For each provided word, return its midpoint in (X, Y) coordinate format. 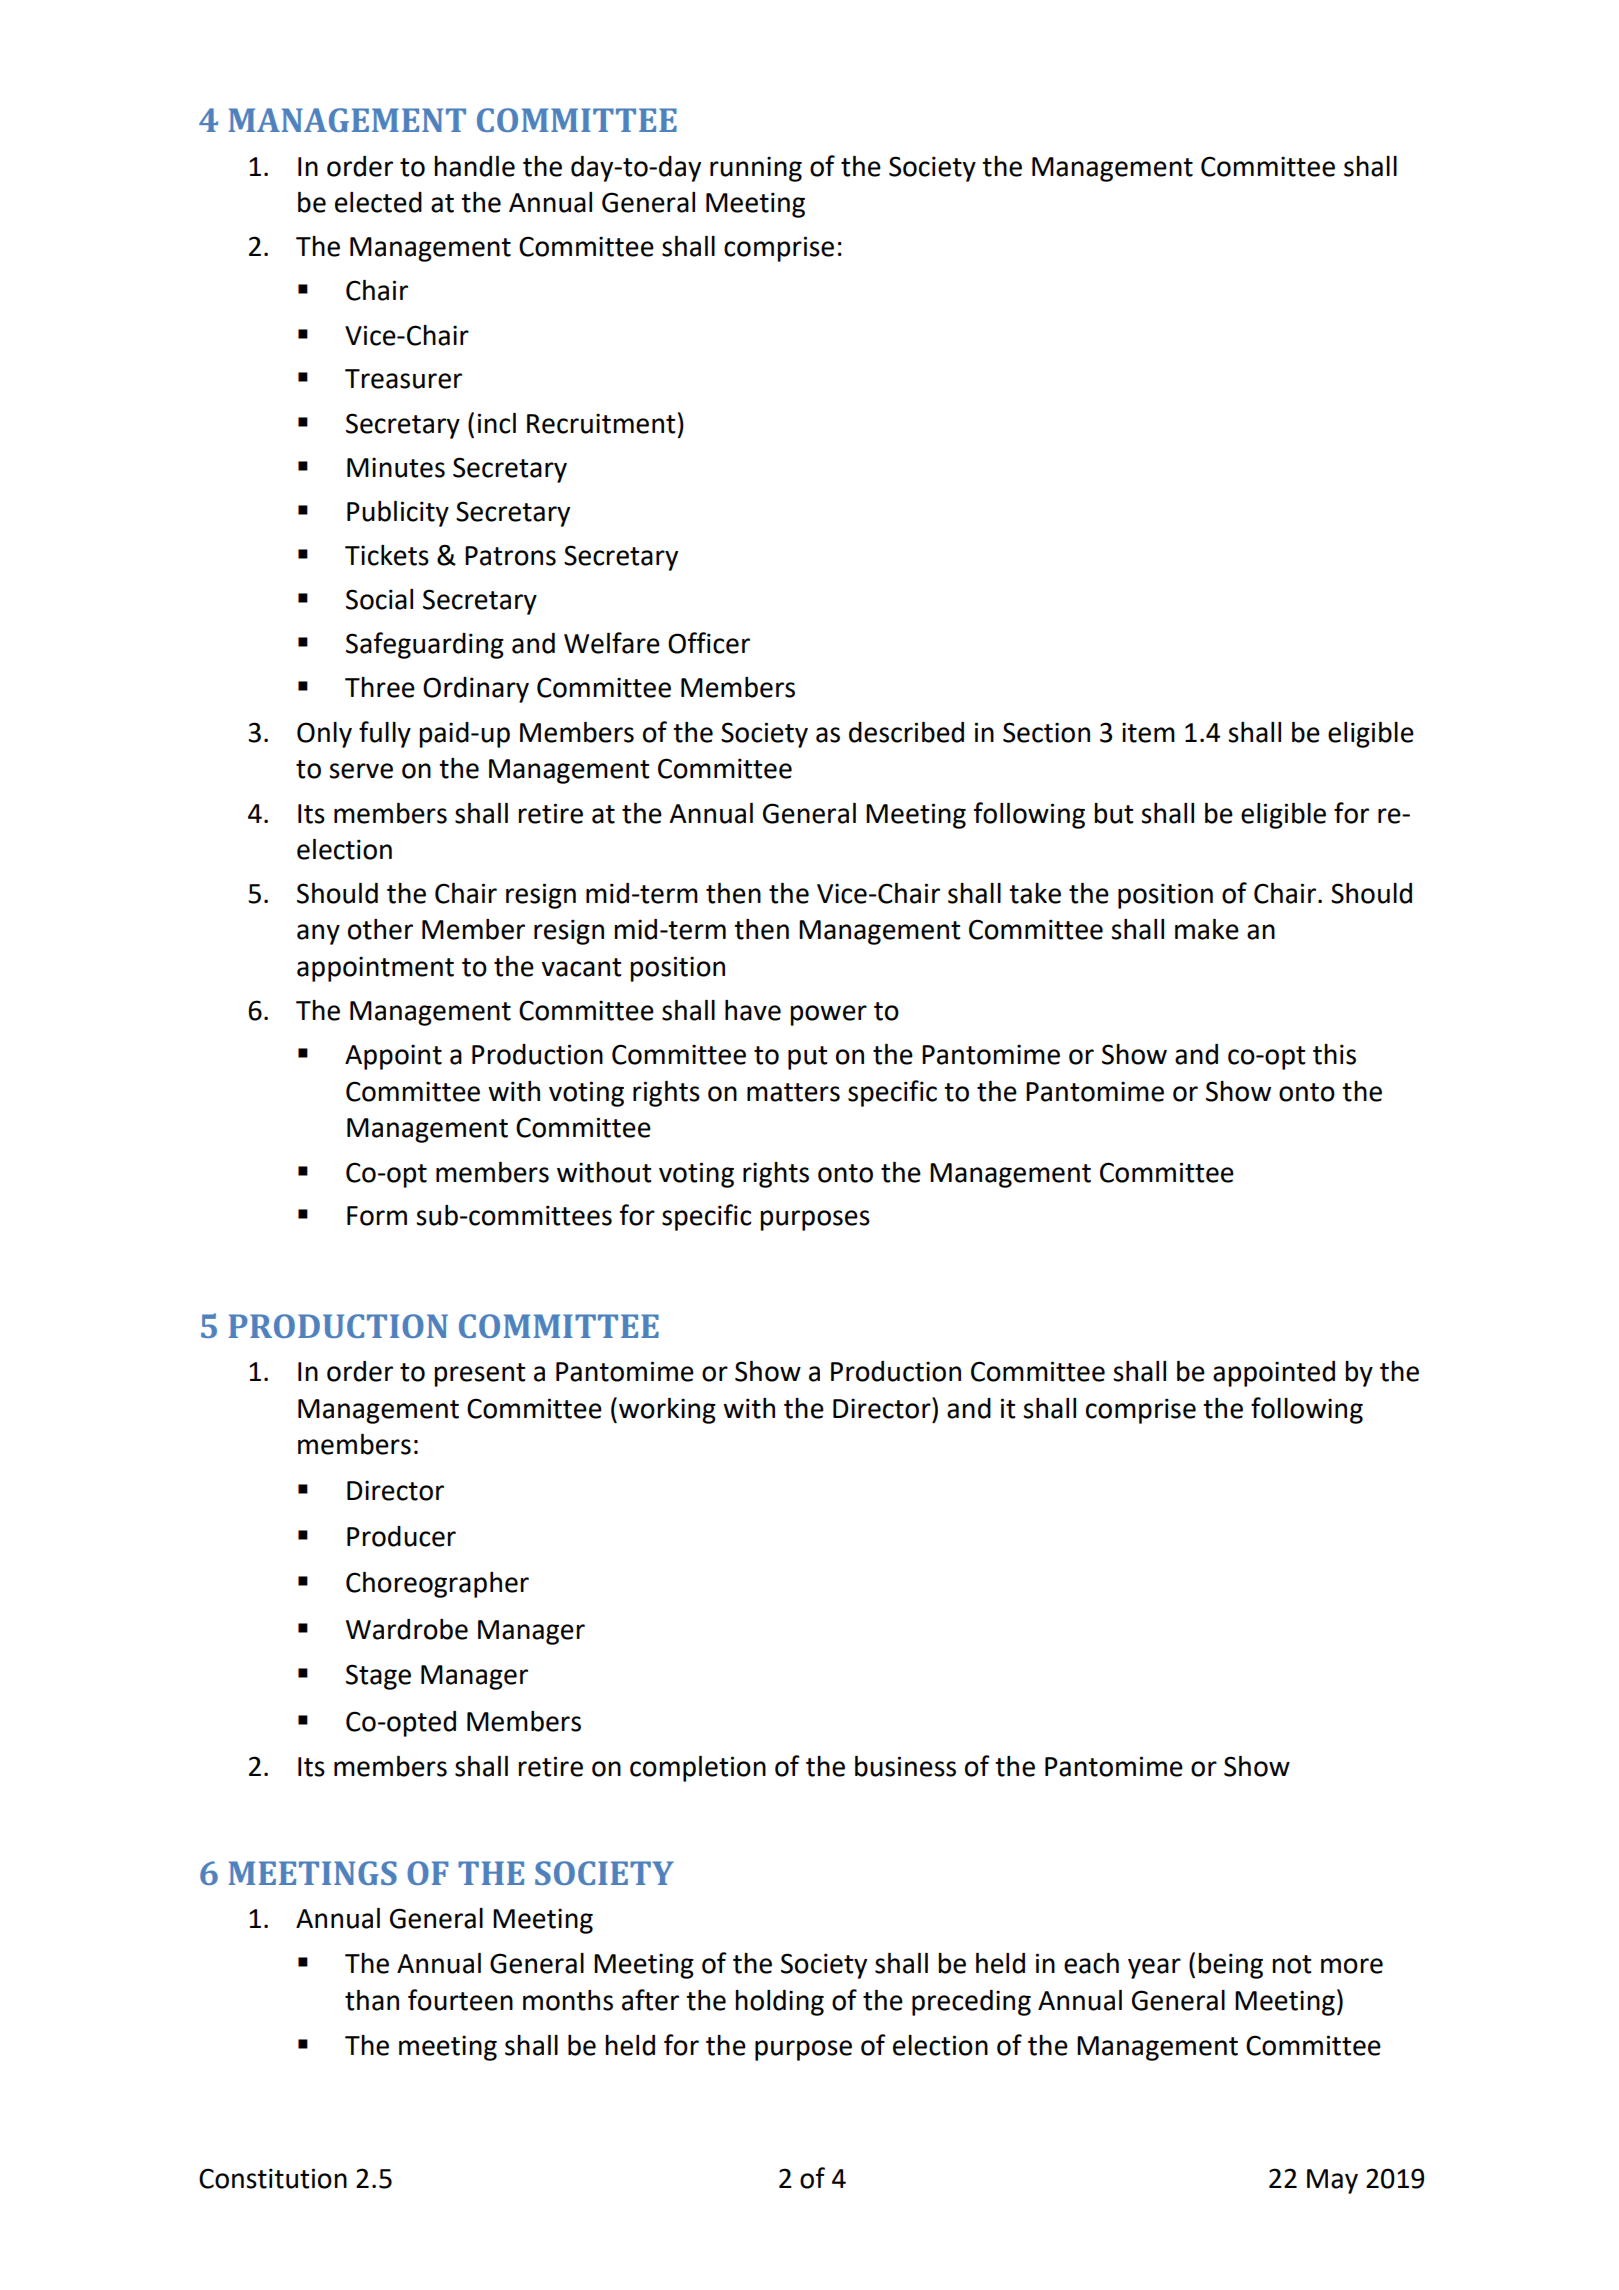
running (756, 169)
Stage (378, 1677)
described (906, 732)
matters (793, 1092)
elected (378, 202)
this (1334, 1054)
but (1113, 813)
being (1230, 1966)
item (1148, 732)
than (372, 2000)
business (905, 1766)
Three (380, 687)
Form (377, 1216)
